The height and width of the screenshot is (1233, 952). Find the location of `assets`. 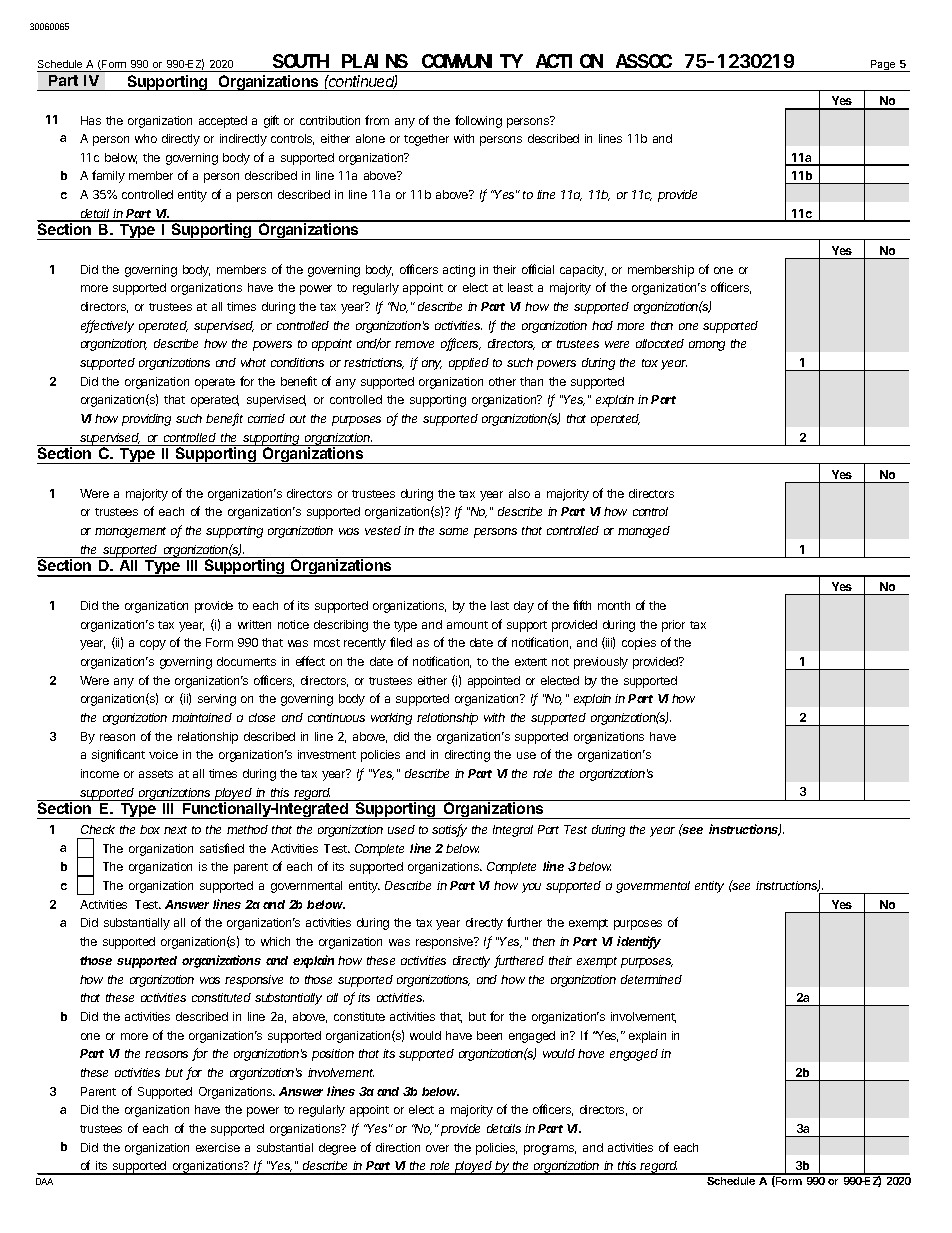

assets is located at coordinates (156, 774).
